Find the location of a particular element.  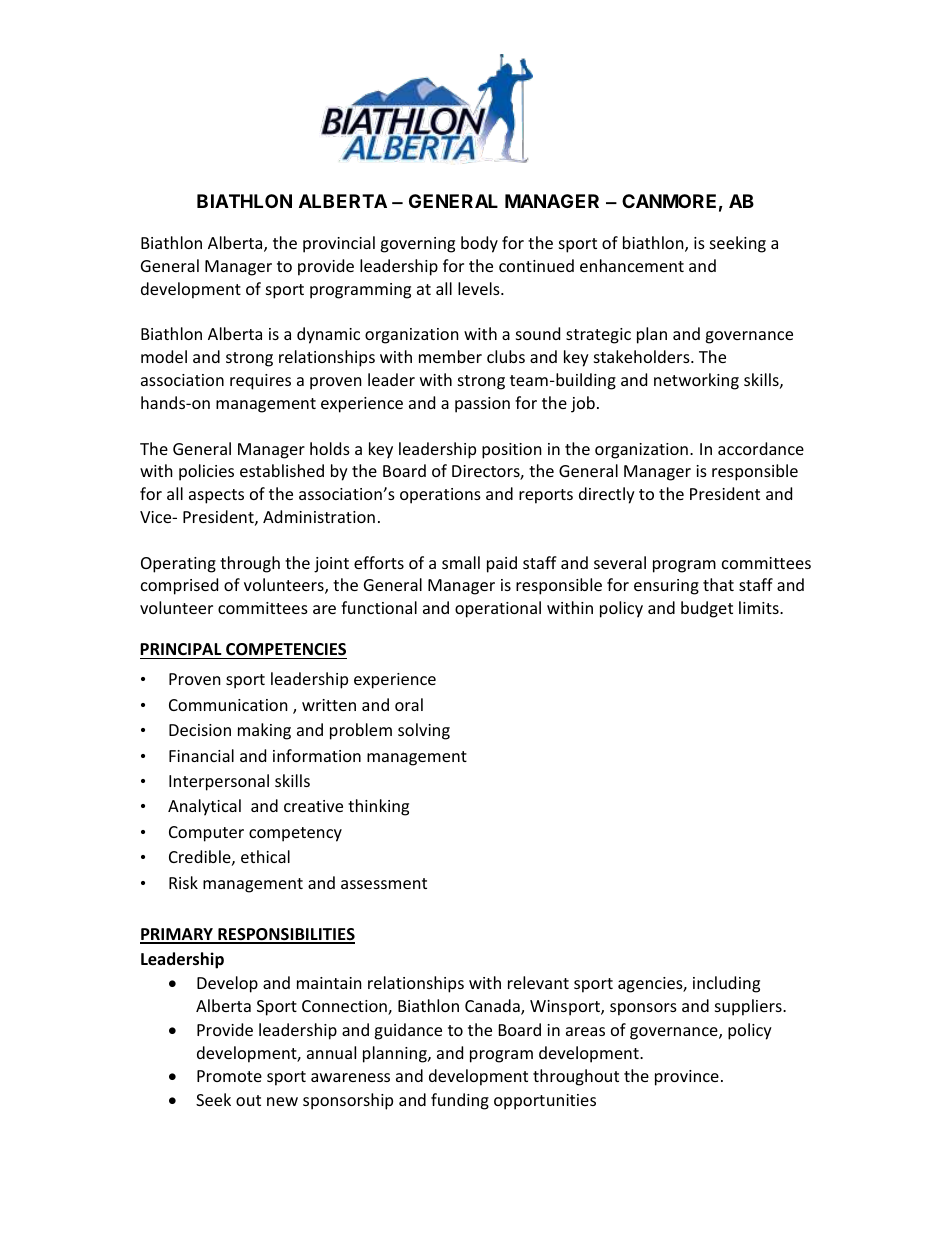

enhancement is located at coordinates (632, 265).
